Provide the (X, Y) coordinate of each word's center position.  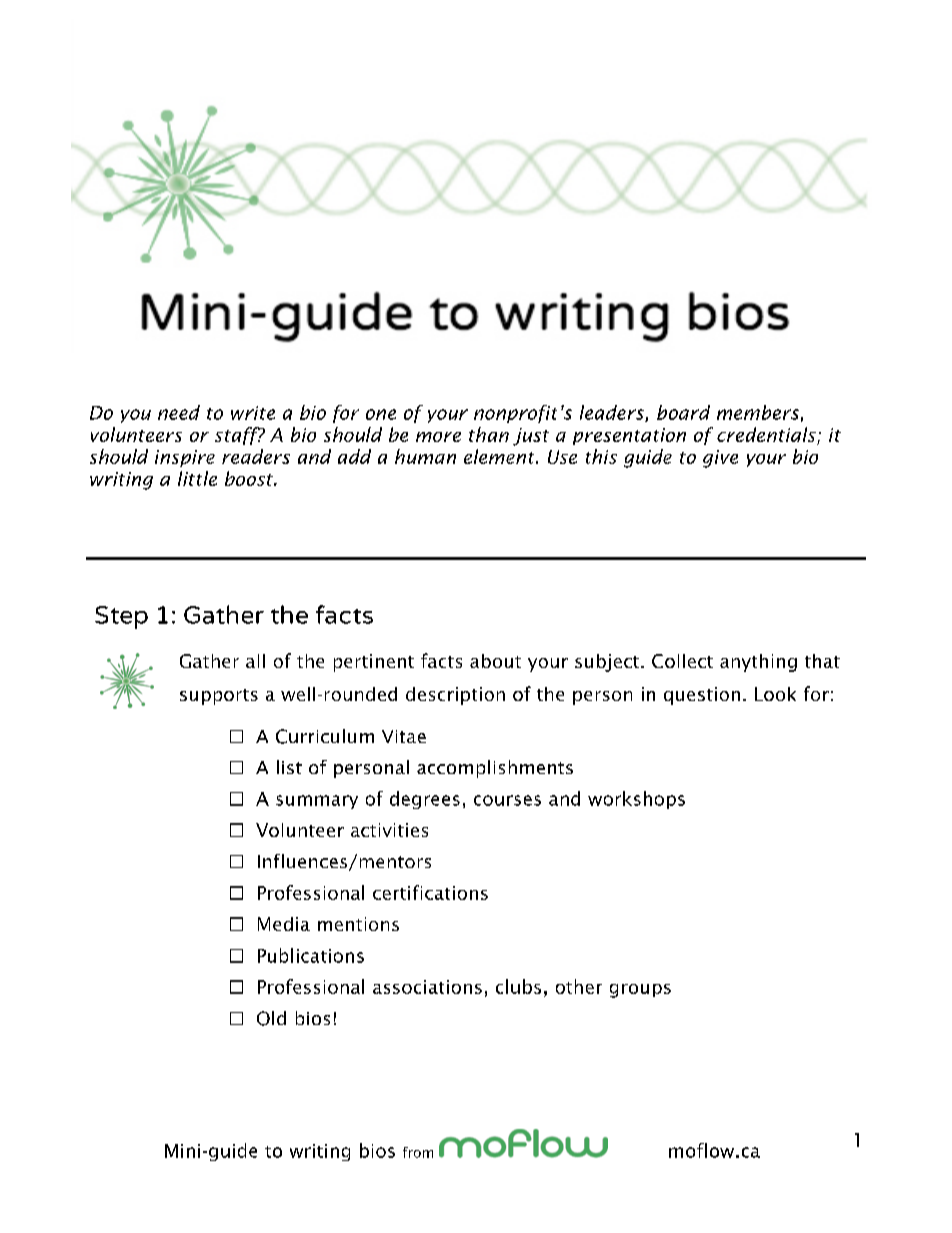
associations (427, 987)
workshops (636, 800)
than (489, 434)
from (418, 1152)
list (289, 767)
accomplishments (495, 769)
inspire (185, 458)
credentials (766, 434)
